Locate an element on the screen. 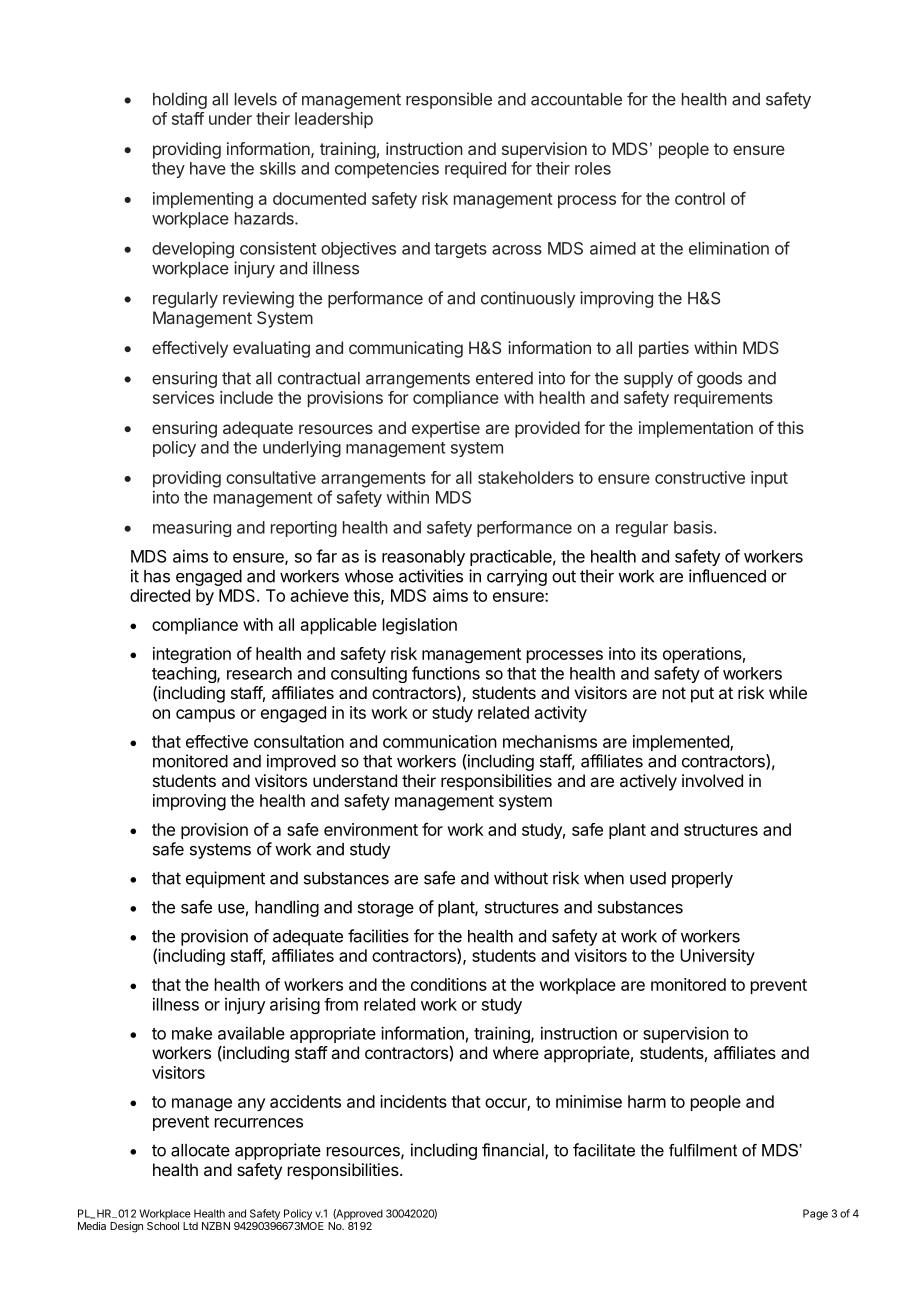 This screenshot has width=924, height=1308. control is located at coordinates (700, 198).
